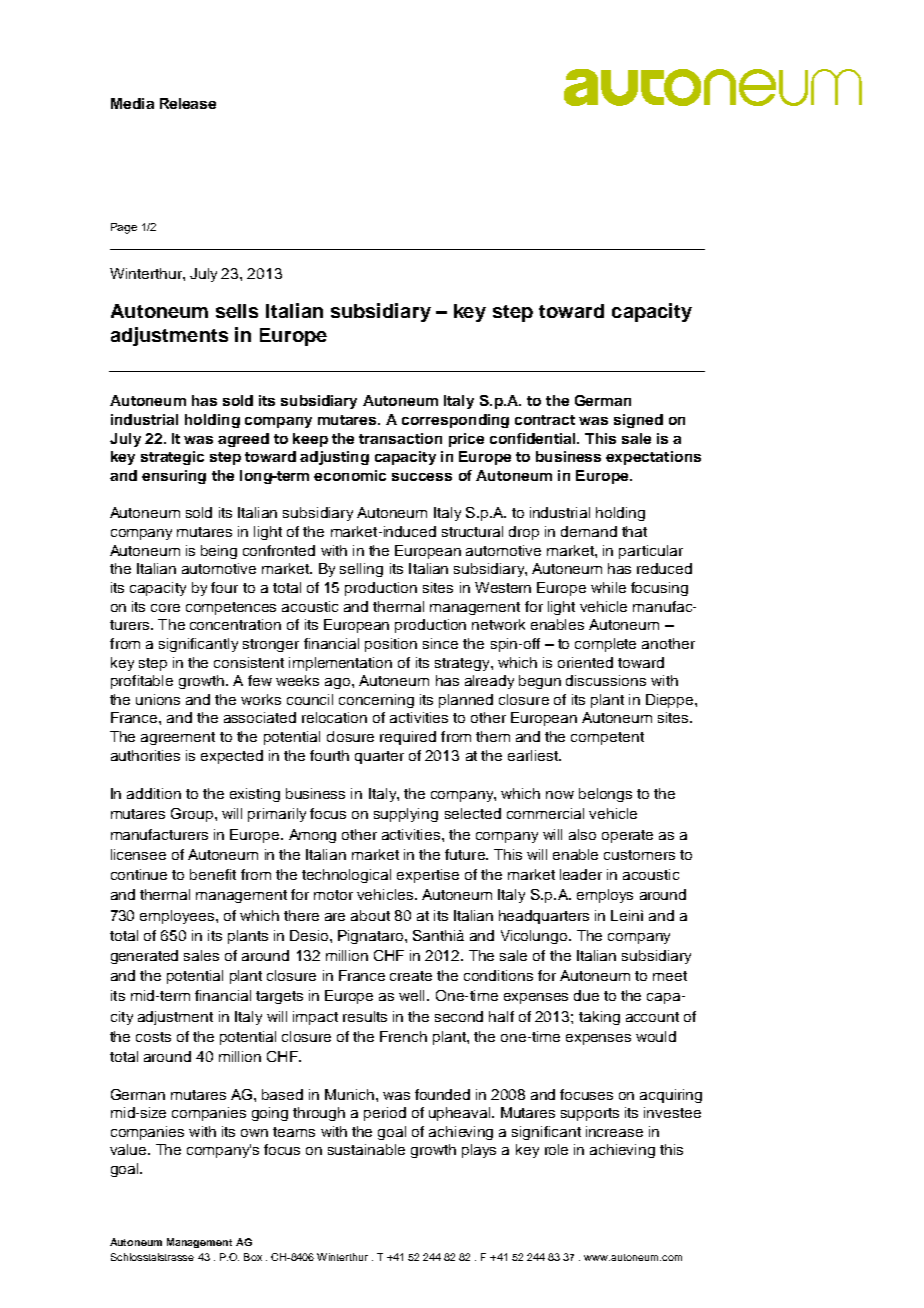  Describe the element at coordinates (400, 438) in the page. I see `transaction` at that location.
